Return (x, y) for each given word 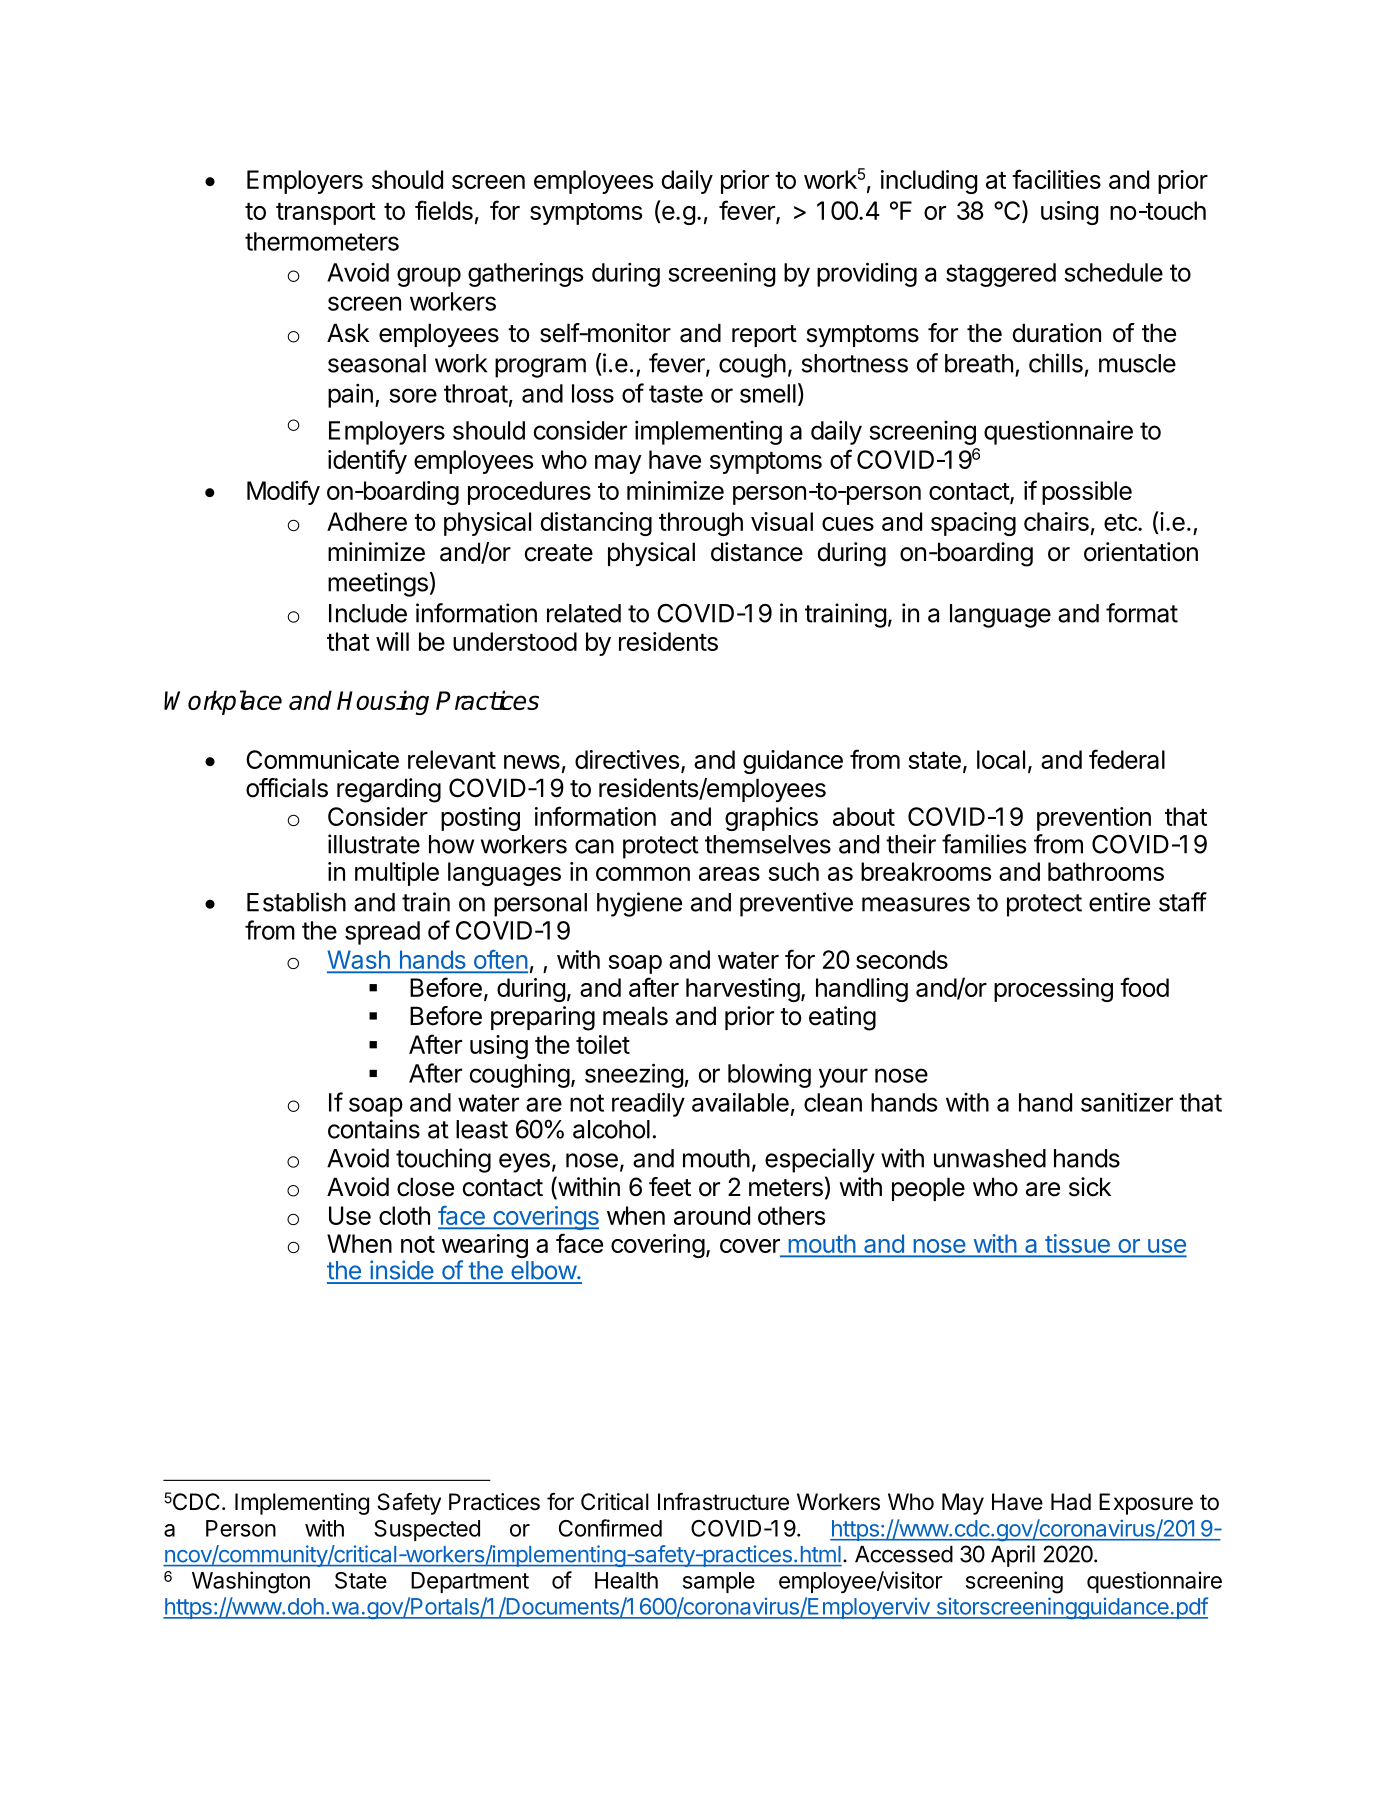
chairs (1056, 521)
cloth (404, 1215)
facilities (1056, 179)
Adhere (367, 521)
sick (1090, 1187)
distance (757, 552)
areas (729, 874)
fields (444, 210)
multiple (397, 874)
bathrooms (1106, 871)
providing (867, 274)
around (712, 1215)
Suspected (427, 1530)
